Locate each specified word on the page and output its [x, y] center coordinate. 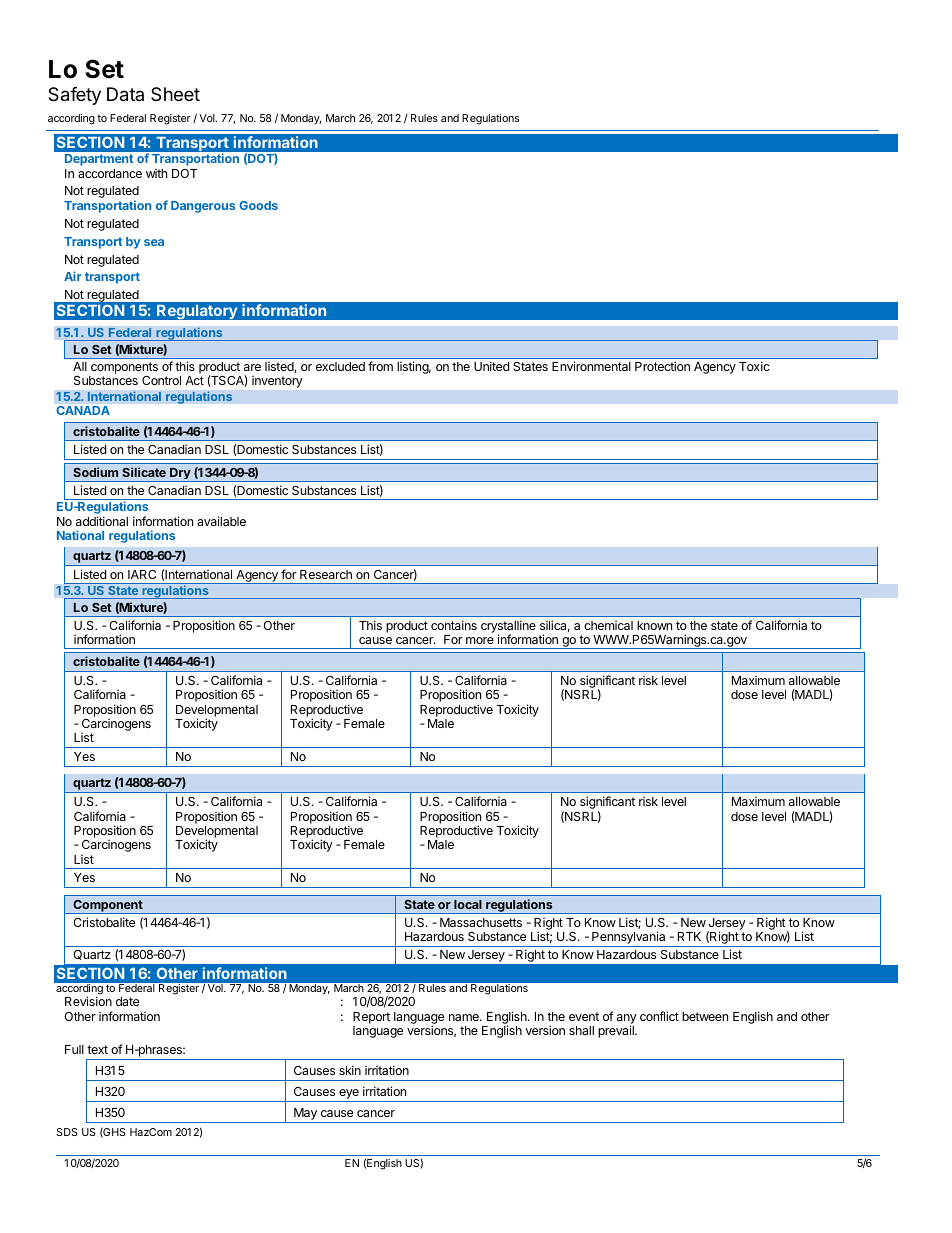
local [468, 904]
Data [125, 94]
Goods [258, 205]
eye [349, 1095]
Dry [180, 475]
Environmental [591, 366]
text [97, 1049]
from [380, 366]
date [127, 1001]
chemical [608, 625]
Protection [662, 366]
